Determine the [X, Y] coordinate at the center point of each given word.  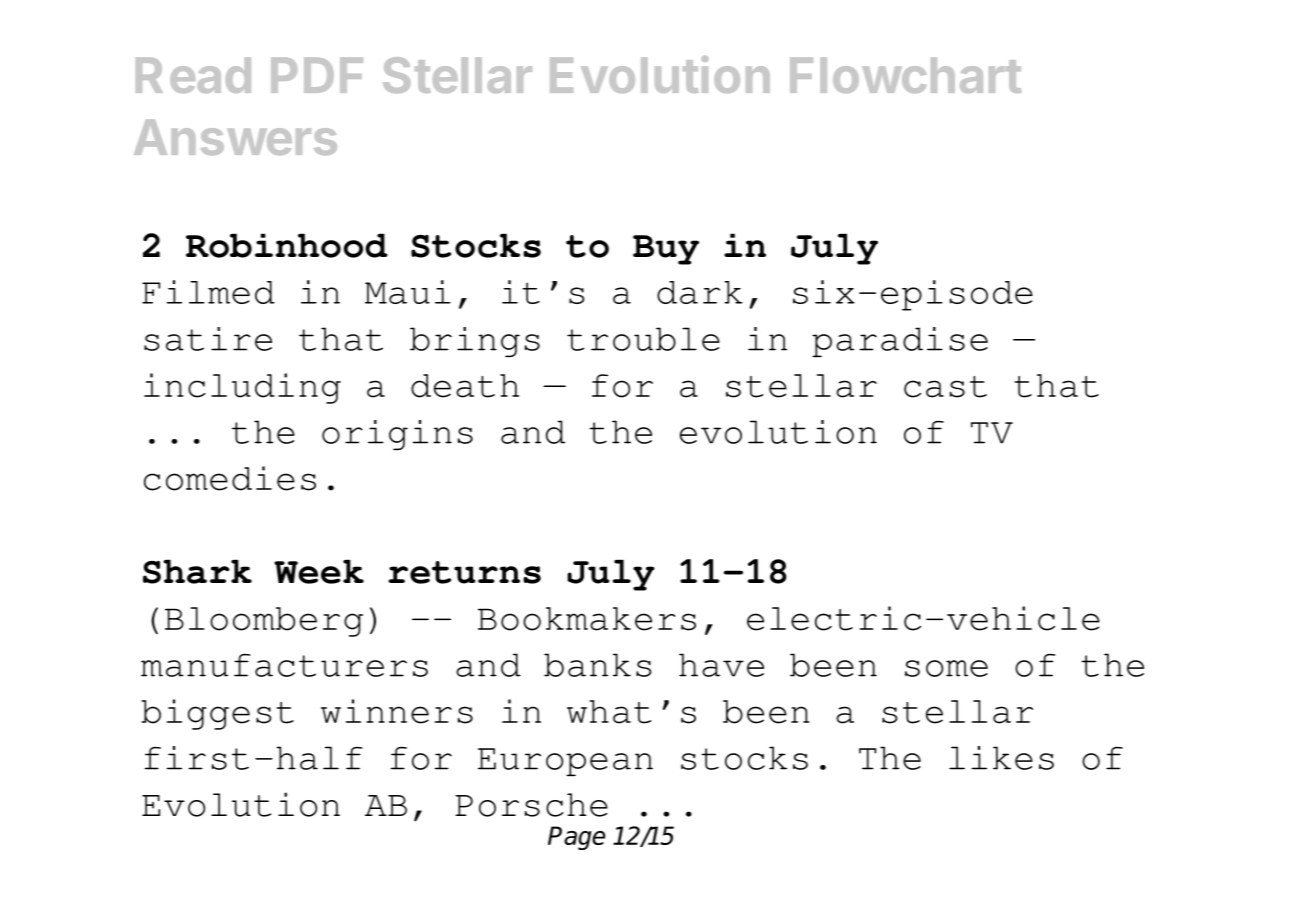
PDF [317, 75]
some [946, 668]
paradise [900, 342]
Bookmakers [587, 619]
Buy [666, 250]
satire [208, 339]
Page [576, 838]
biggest [218, 714]
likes [1001, 758]
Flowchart [906, 75]
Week [319, 571]
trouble [643, 339]
